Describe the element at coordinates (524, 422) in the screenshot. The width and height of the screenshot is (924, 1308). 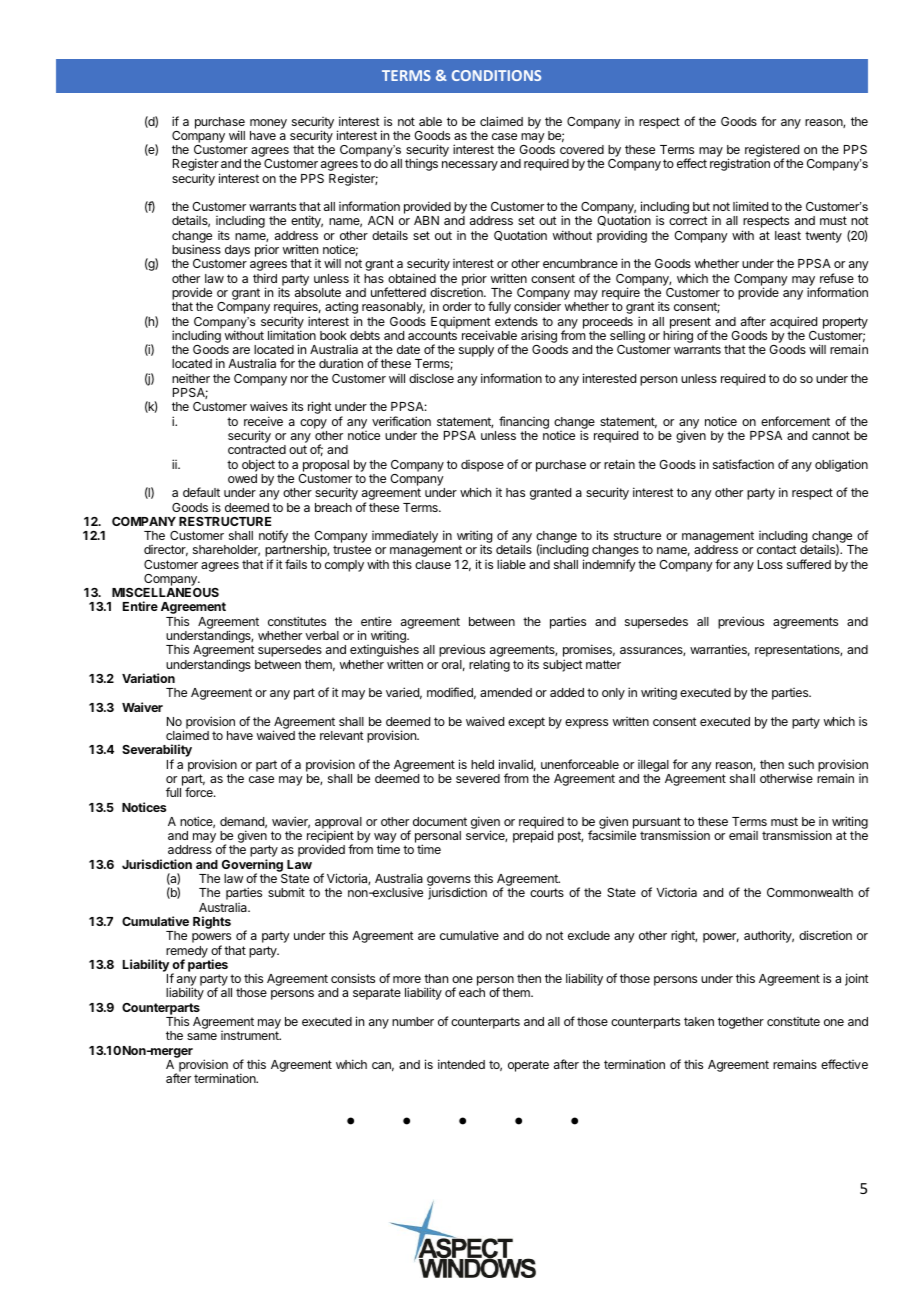
I see `financing` at that location.
